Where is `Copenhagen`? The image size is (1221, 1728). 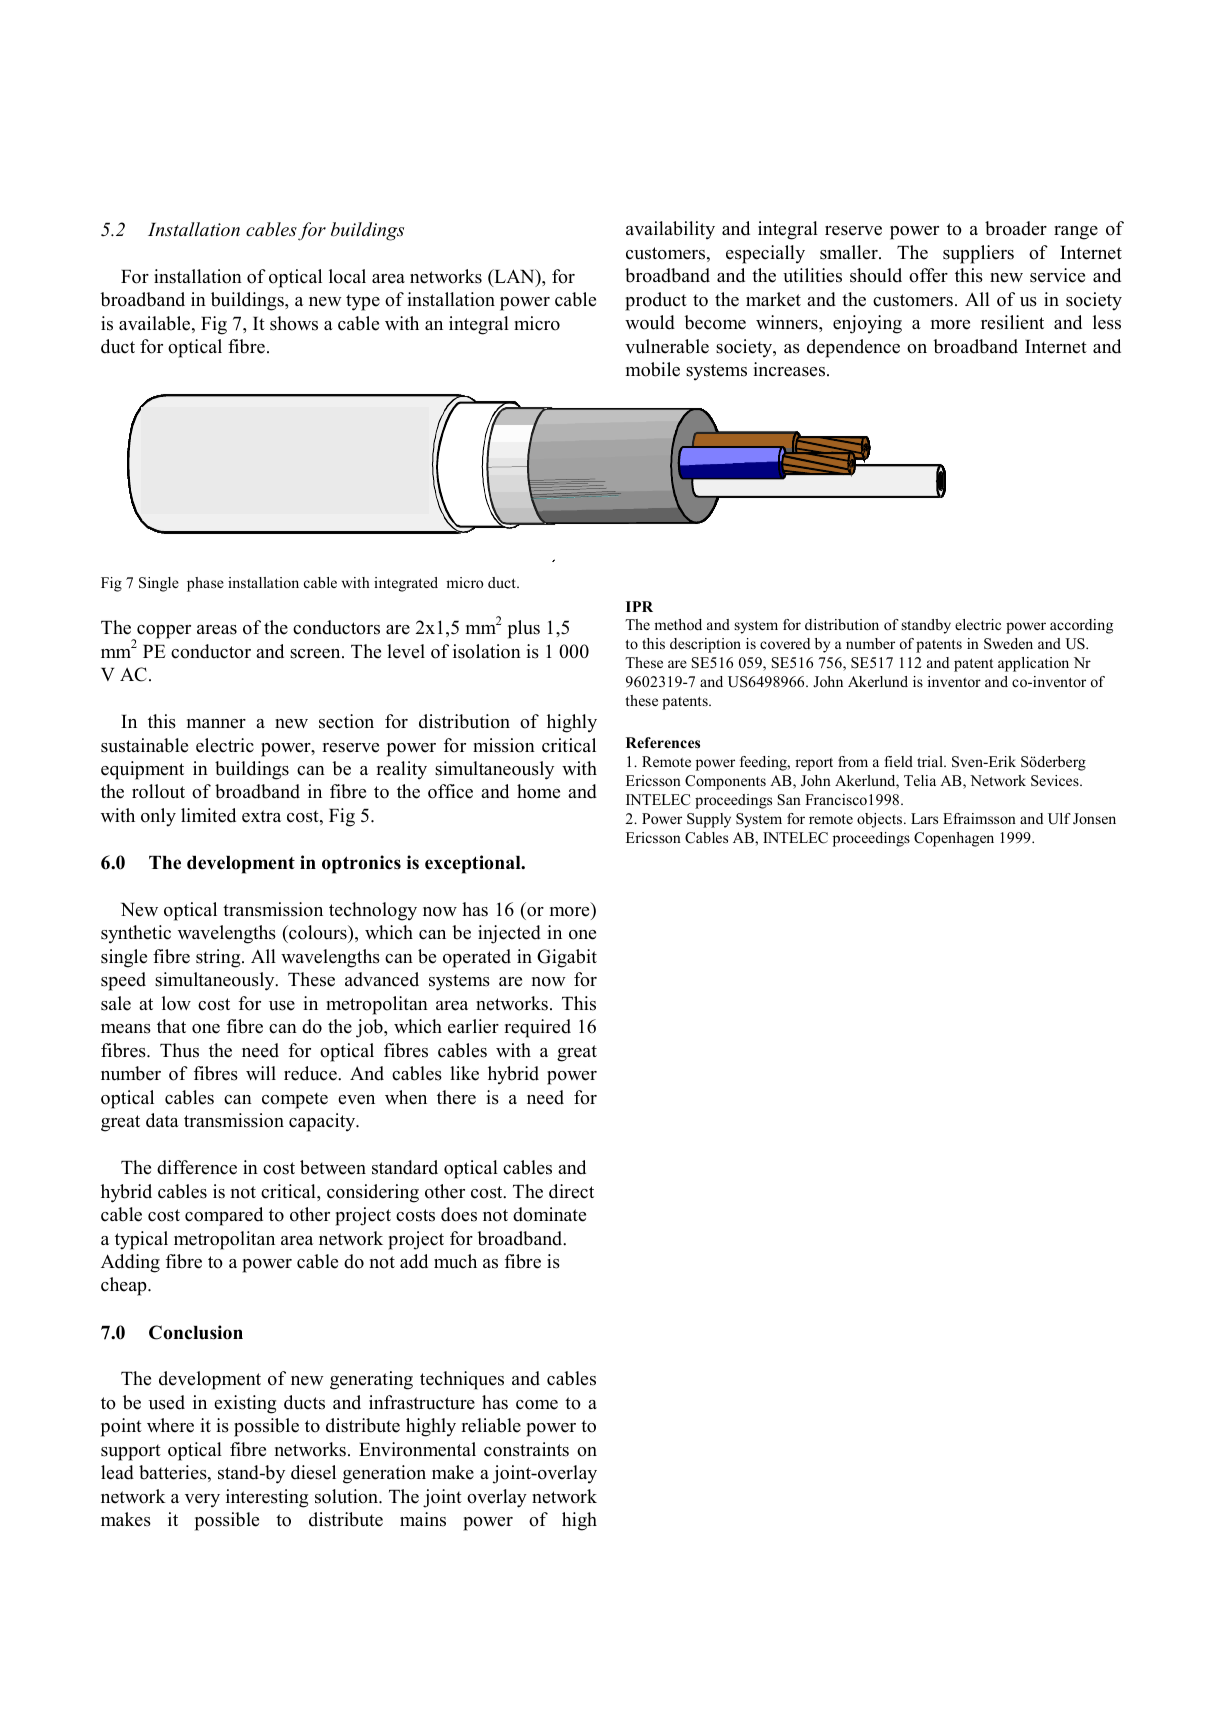
Copenhagen is located at coordinates (954, 839).
